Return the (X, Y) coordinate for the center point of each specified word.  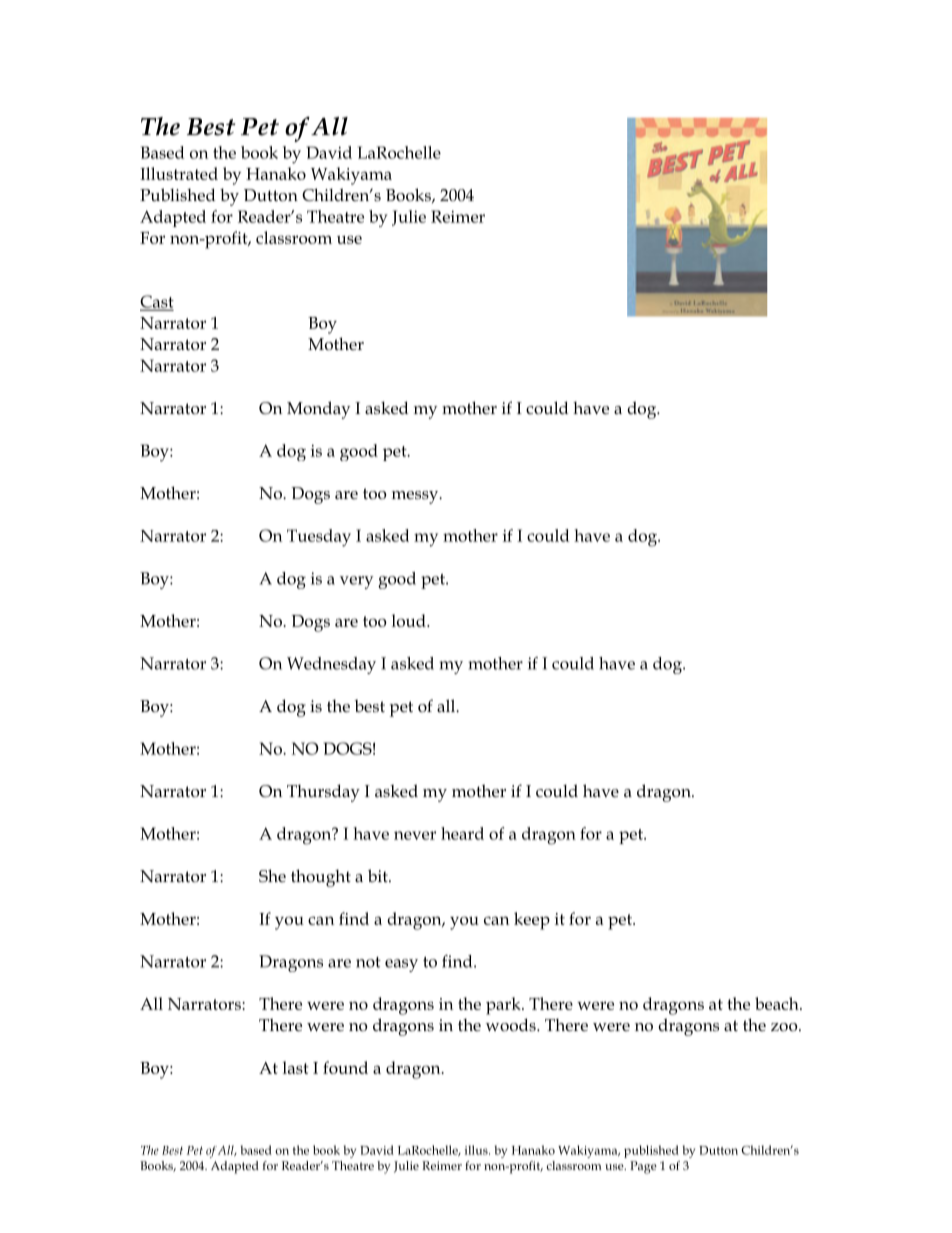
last (296, 1067)
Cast (157, 302)
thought (321, 878)
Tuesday (319, 538)
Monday (318, 410)
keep (532, 921)
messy (416, 497)
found (345, 1067)
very (356, 582)
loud (410, 620)
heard (462, 833)
